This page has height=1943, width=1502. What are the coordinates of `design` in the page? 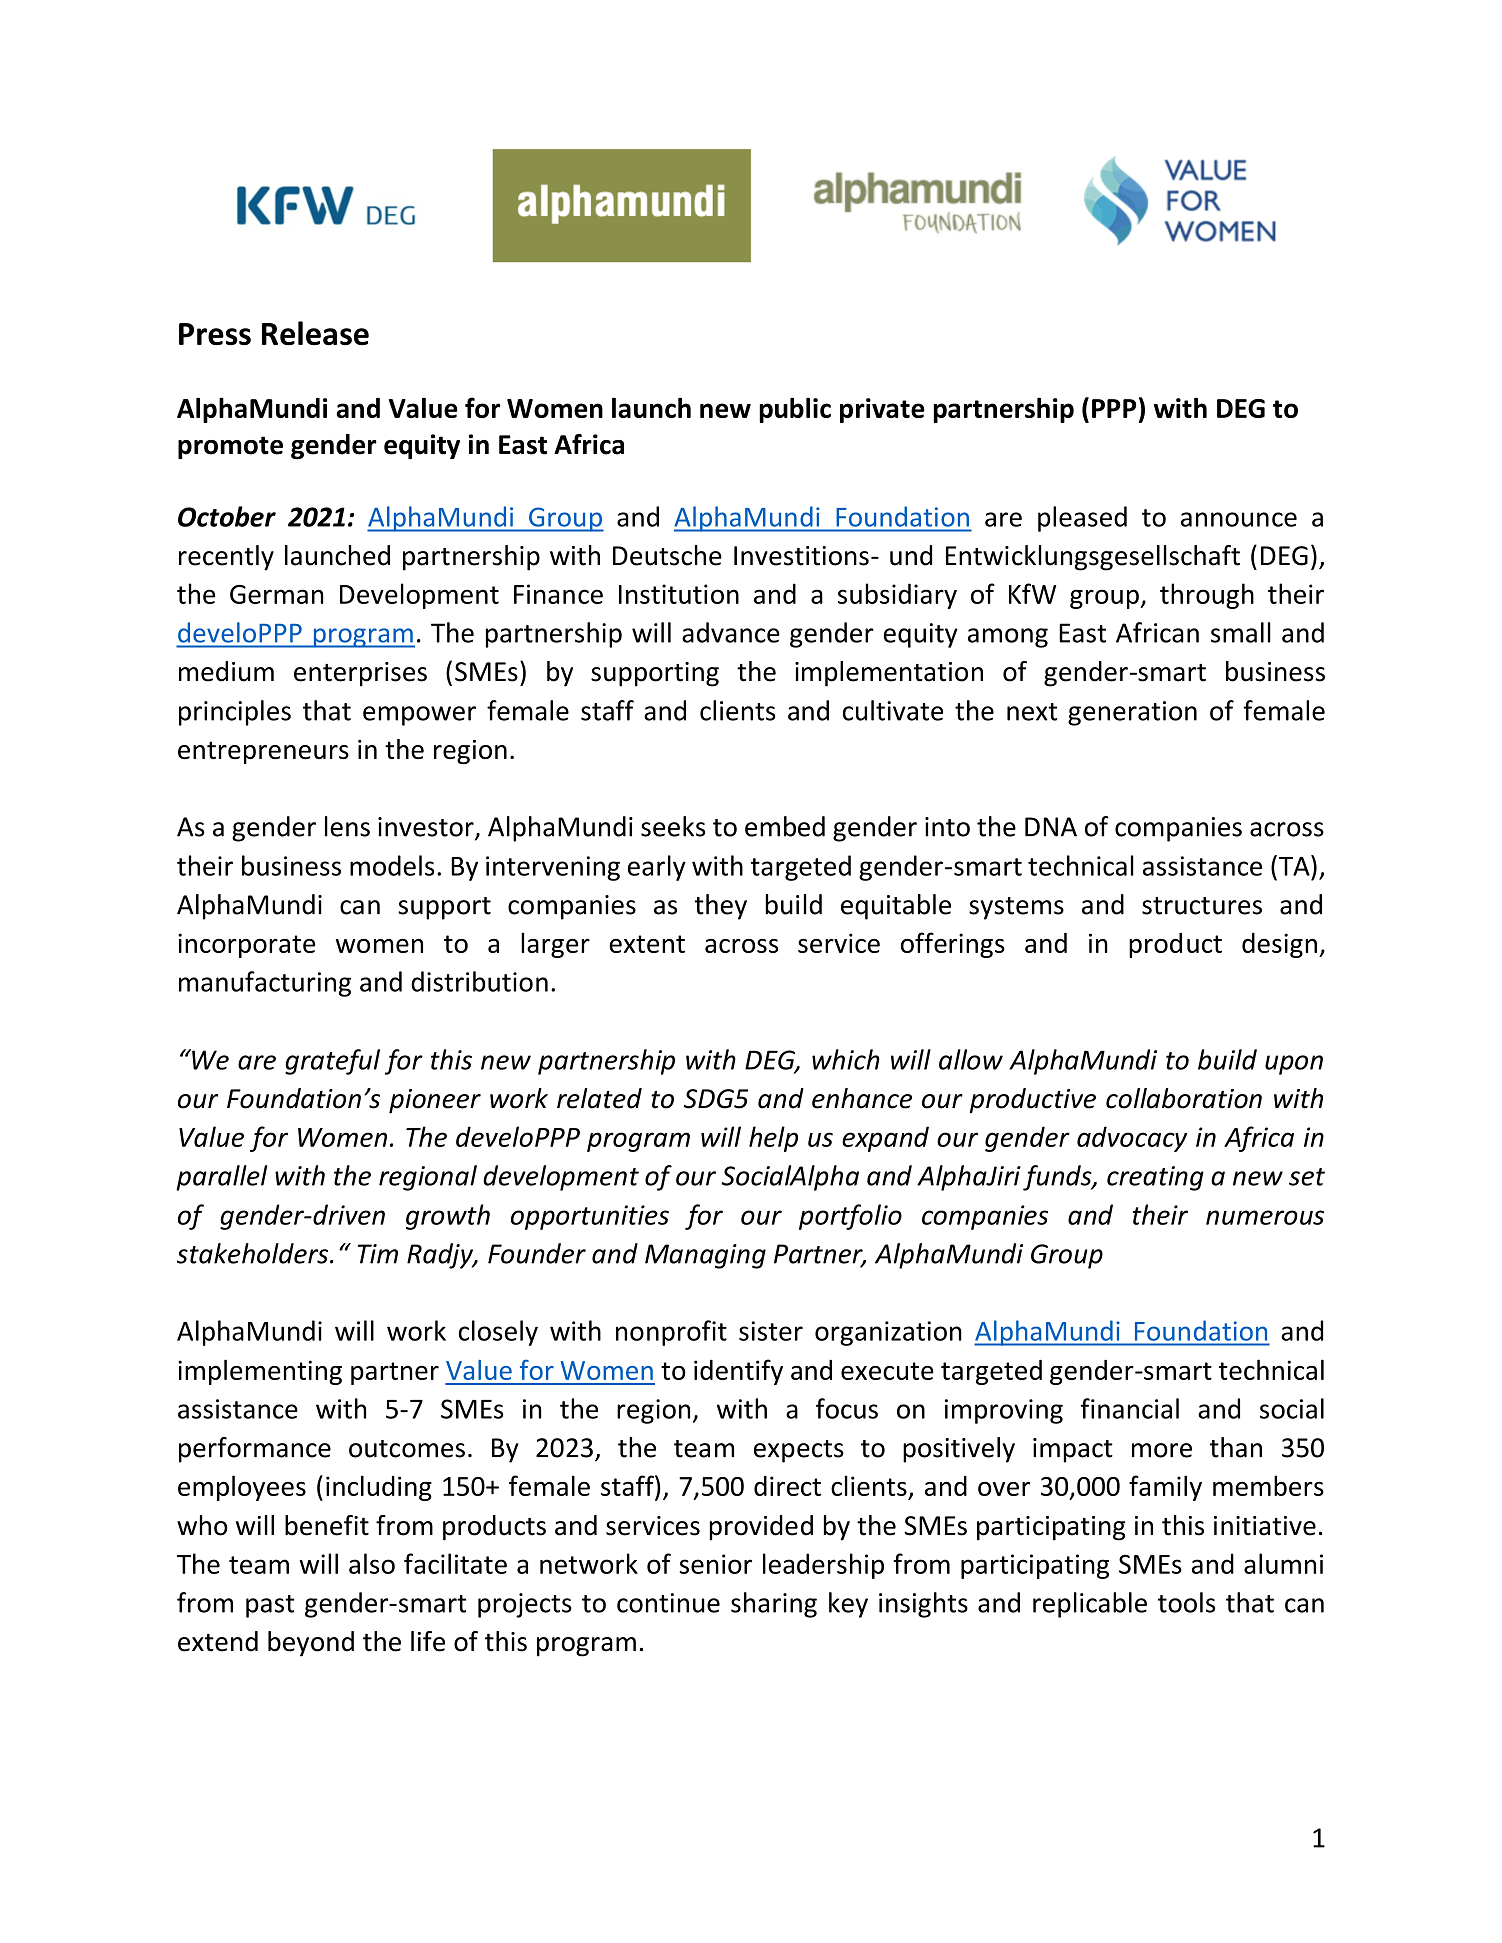 It's located at (1279, 945).
